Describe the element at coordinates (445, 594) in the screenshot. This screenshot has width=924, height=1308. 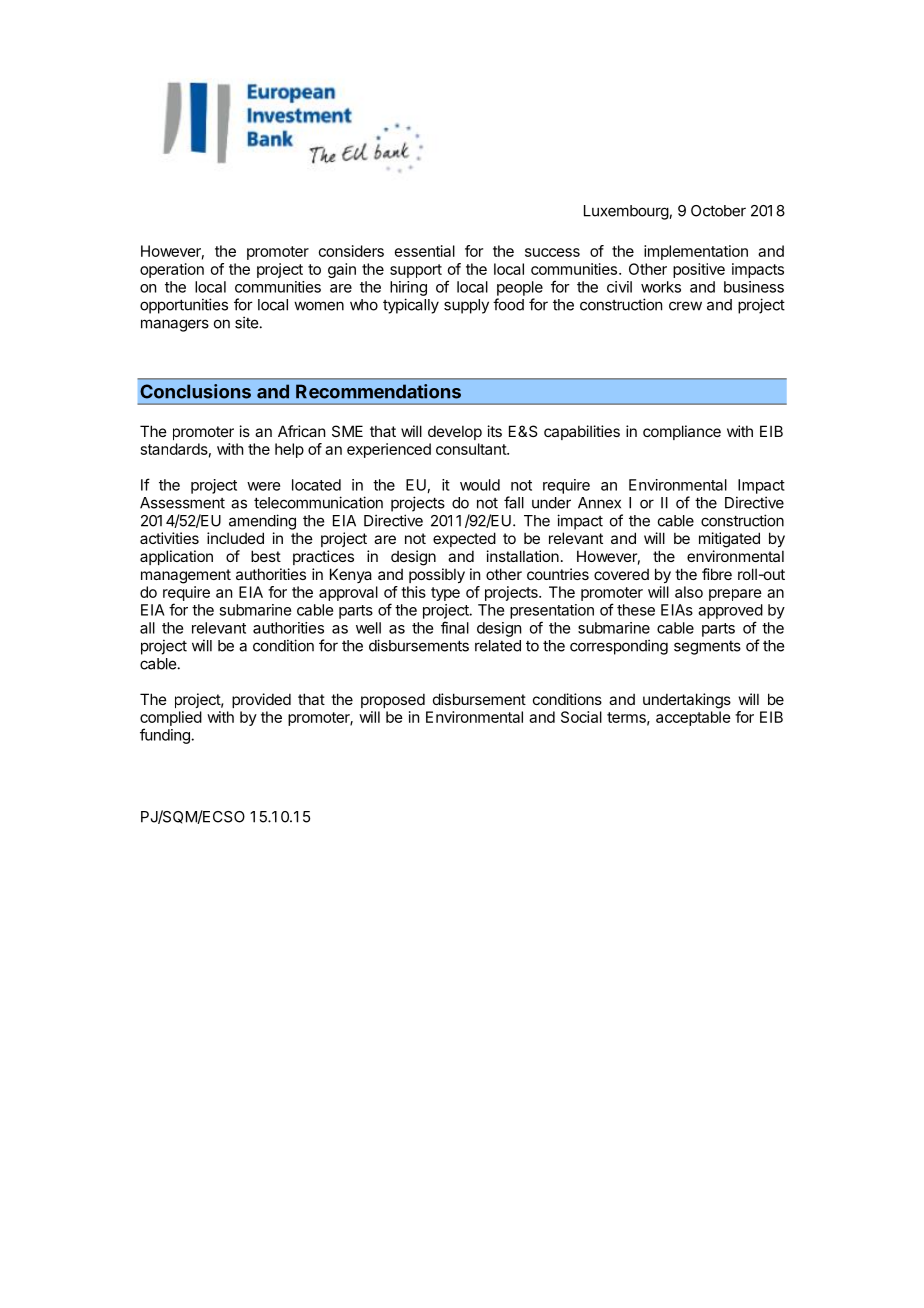
I see `type` at that location.
